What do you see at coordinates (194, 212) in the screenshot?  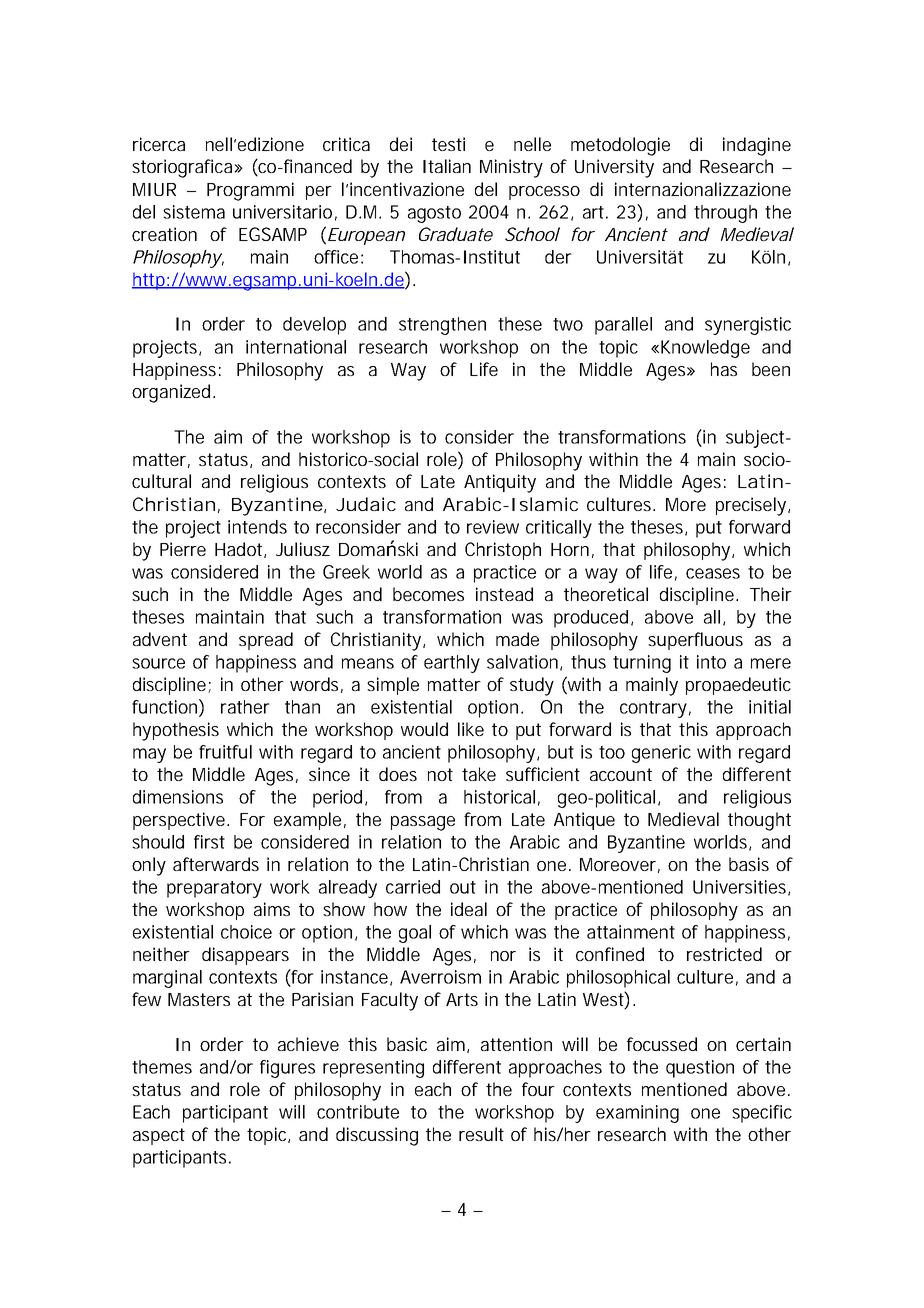 I see `sistema` at bounding box center [194, 212].
